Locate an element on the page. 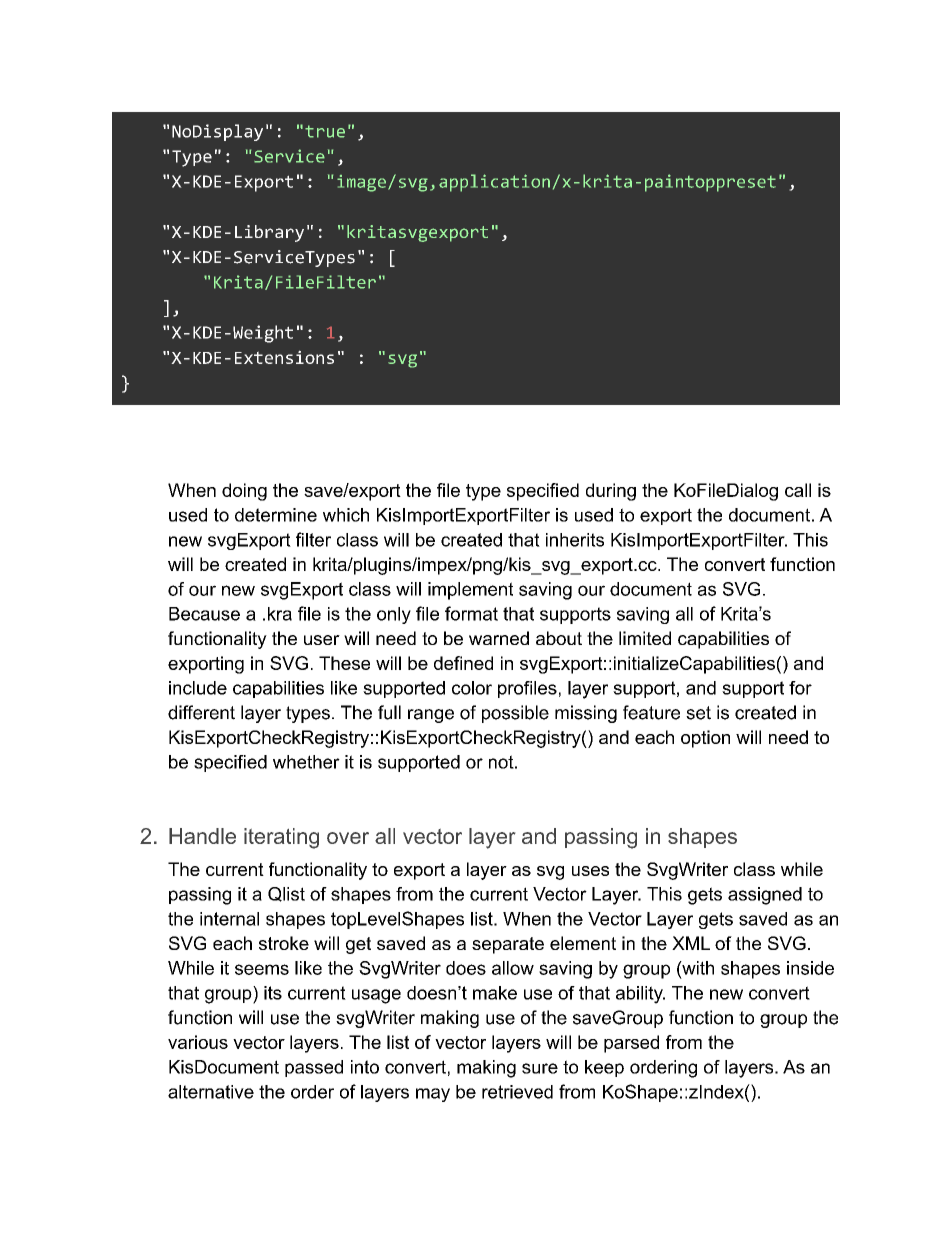 The image size is (952, 1233). inherits is located at coordinates (575, 540).
